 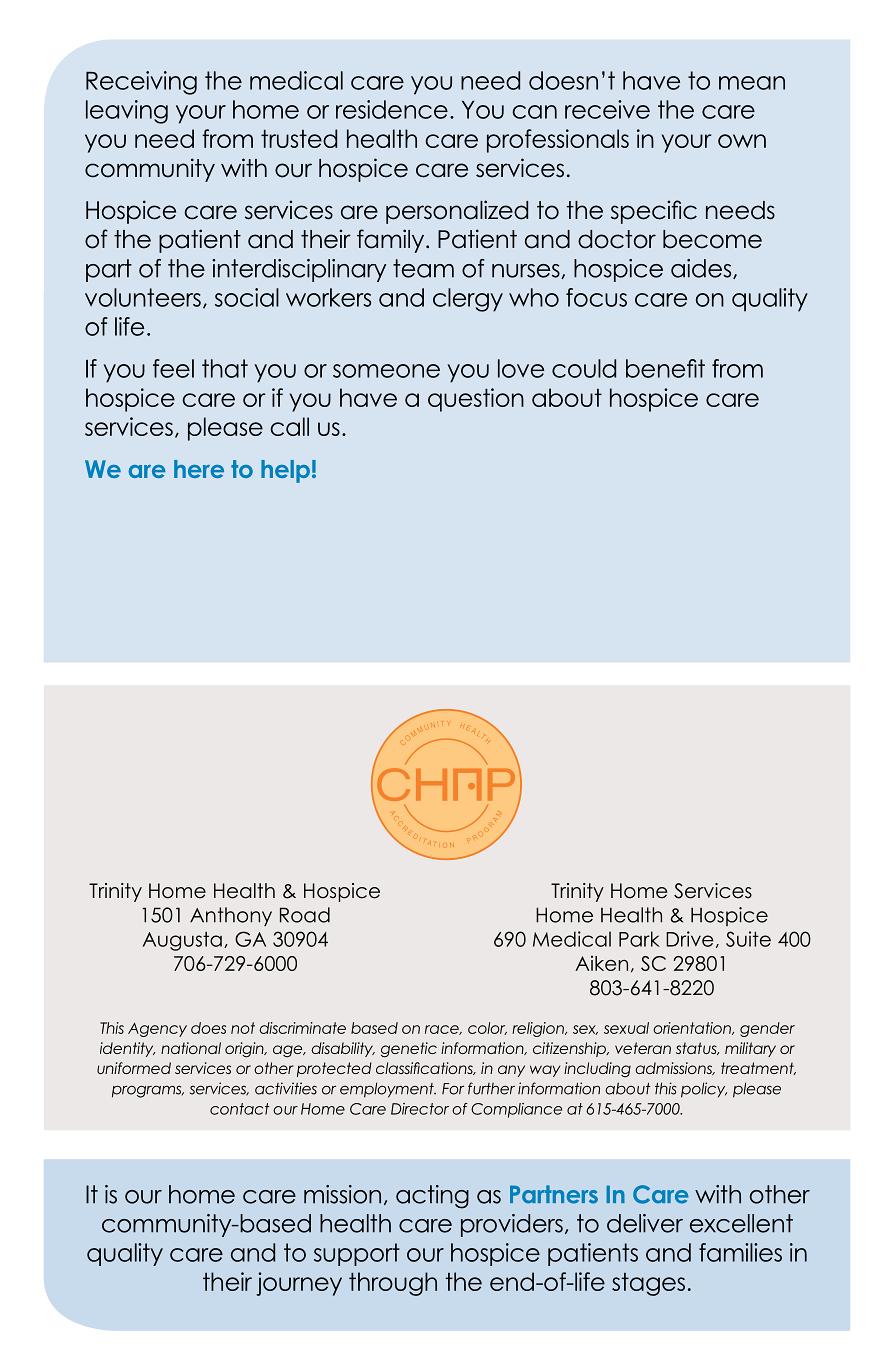 What do you see at coordinates (299, 1284) in the page?
I see `journey` at bounding box center [299, 1284].
